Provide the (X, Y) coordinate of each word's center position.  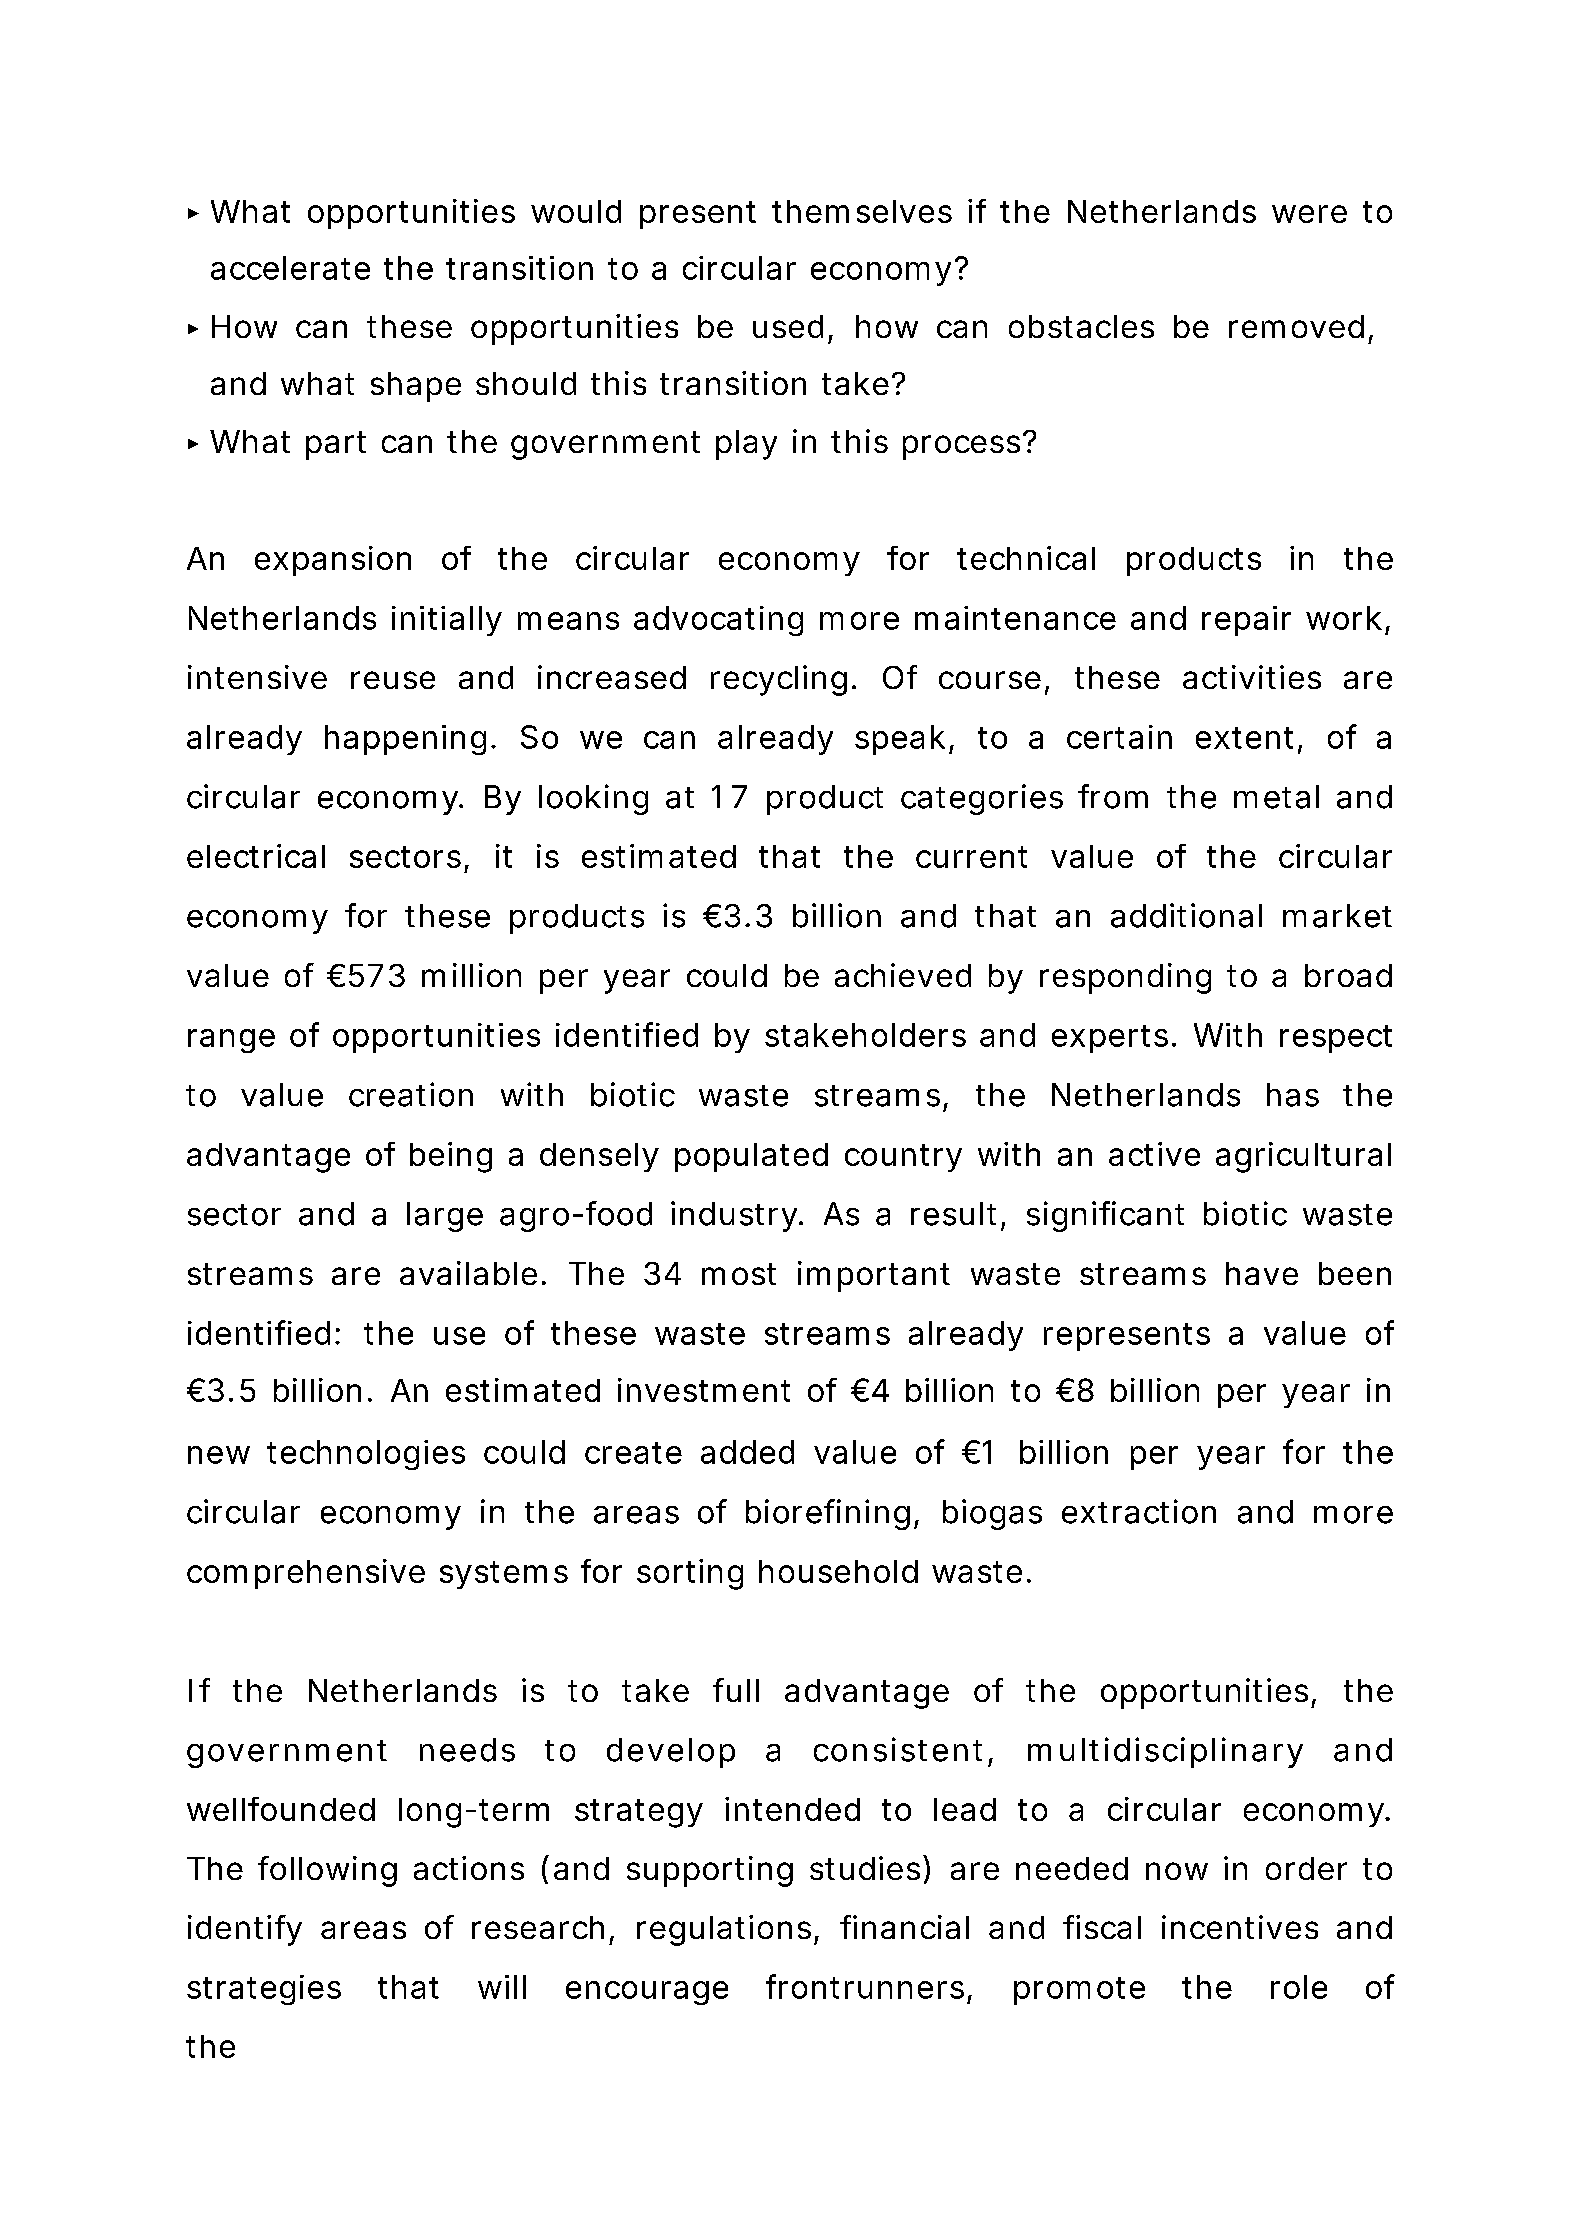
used (788, 326)
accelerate (290, 268)
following (327, 1871)
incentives (1240, 1927)
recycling (782, 680)
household (838, 1571)
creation (411, 1094)
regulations (727, 1930)
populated (751, 1157)
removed (1296, 326)
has (1293, 1095)
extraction (1139, 1511)
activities (1252, 677)
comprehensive (306, 1574)
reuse (393, 680)
